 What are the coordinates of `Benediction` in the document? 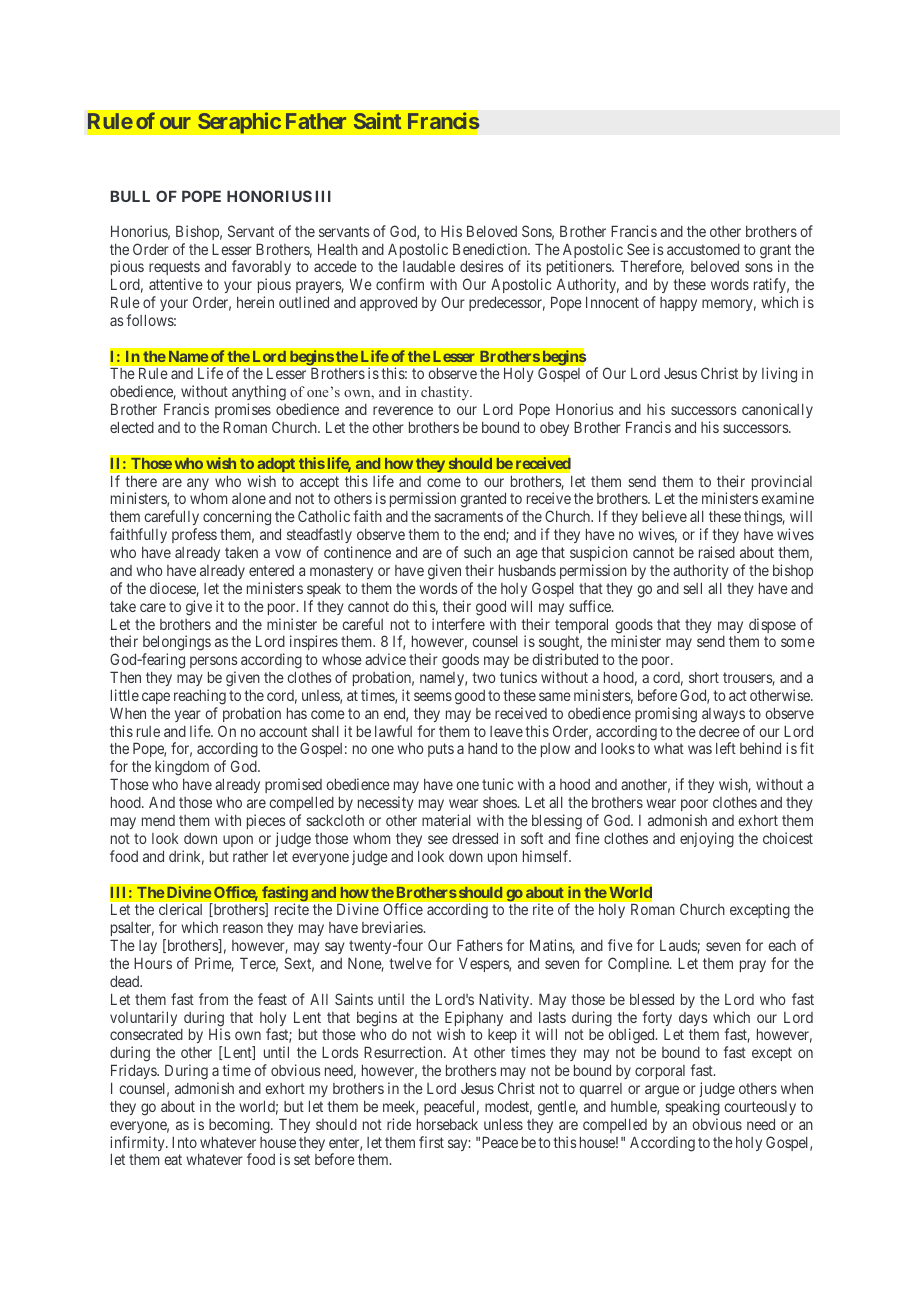 It's located at (491, 249).
